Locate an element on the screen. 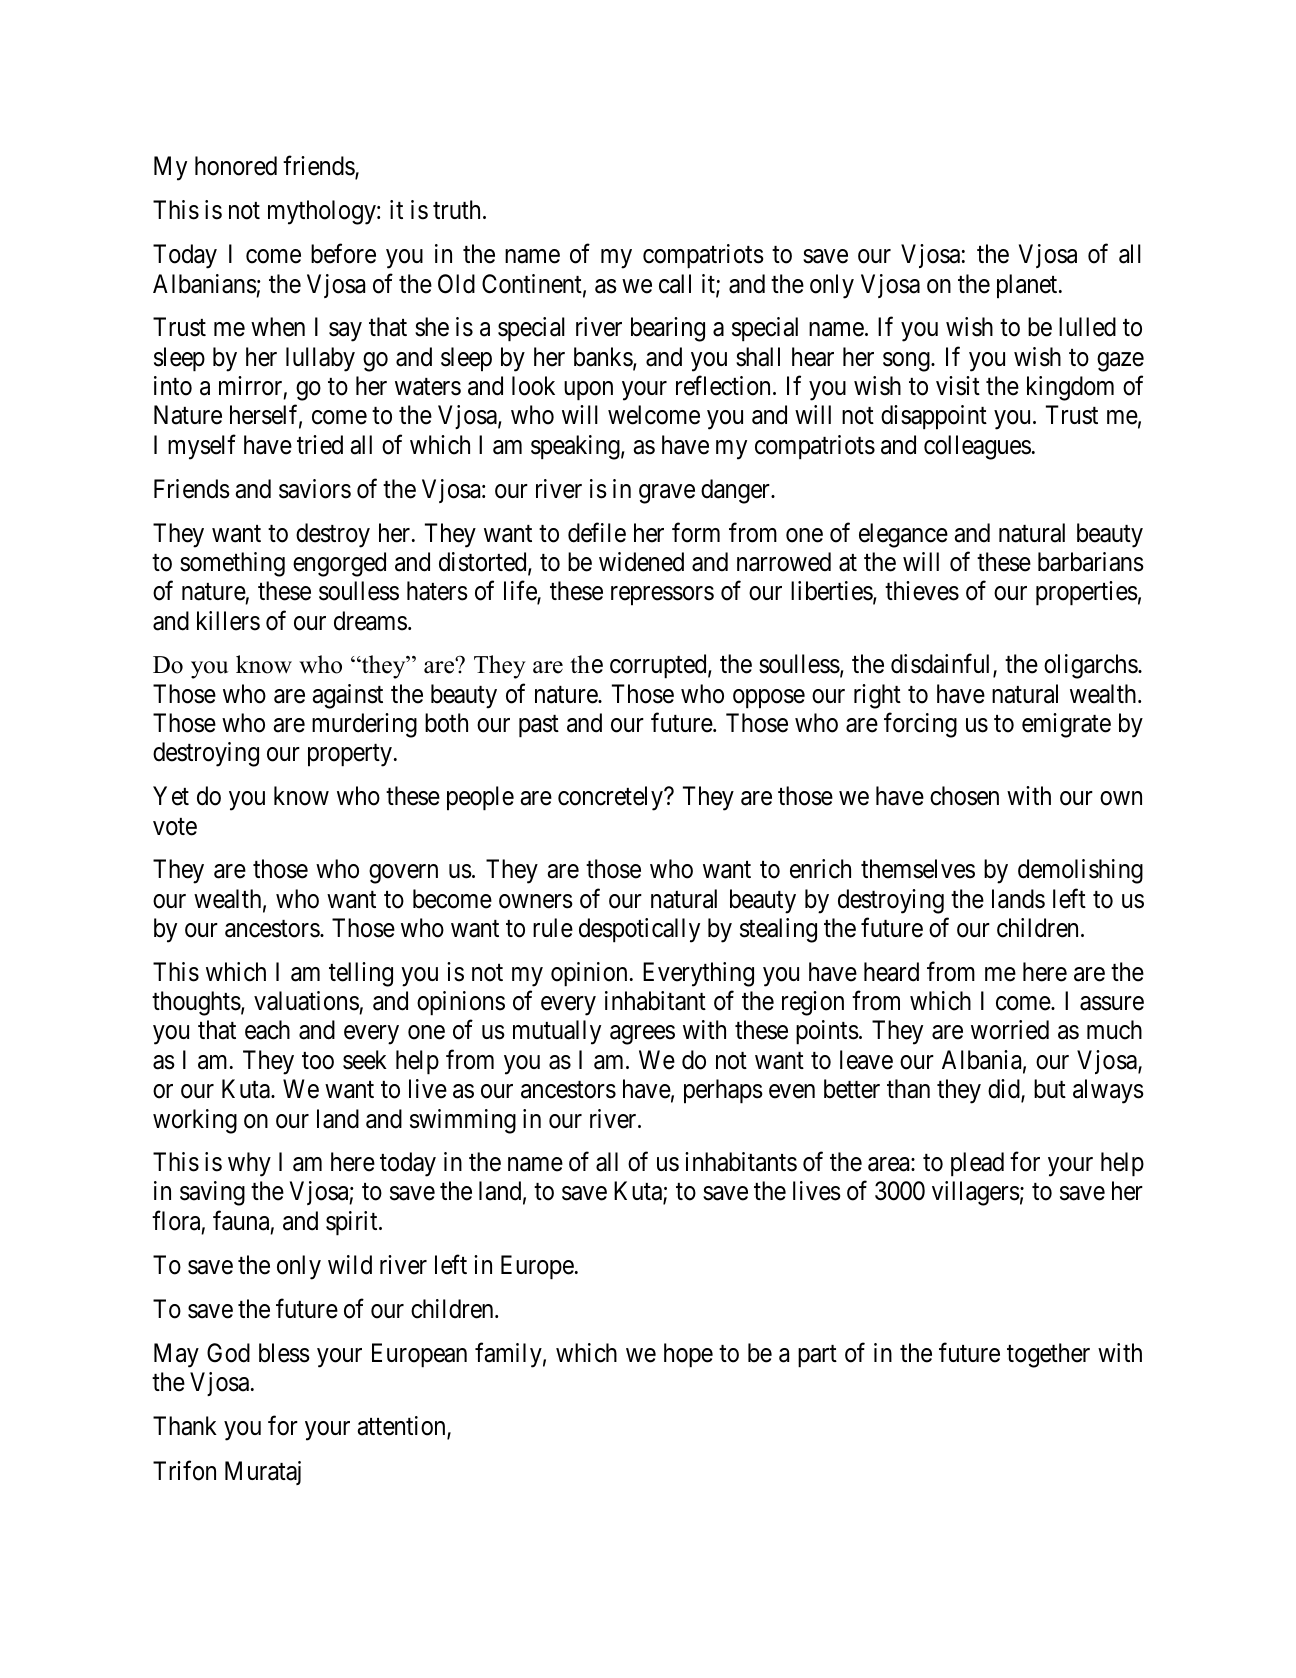 The width and height of the screenshot is (1296, 1678). bless is located at coordinates (284, 1353).
